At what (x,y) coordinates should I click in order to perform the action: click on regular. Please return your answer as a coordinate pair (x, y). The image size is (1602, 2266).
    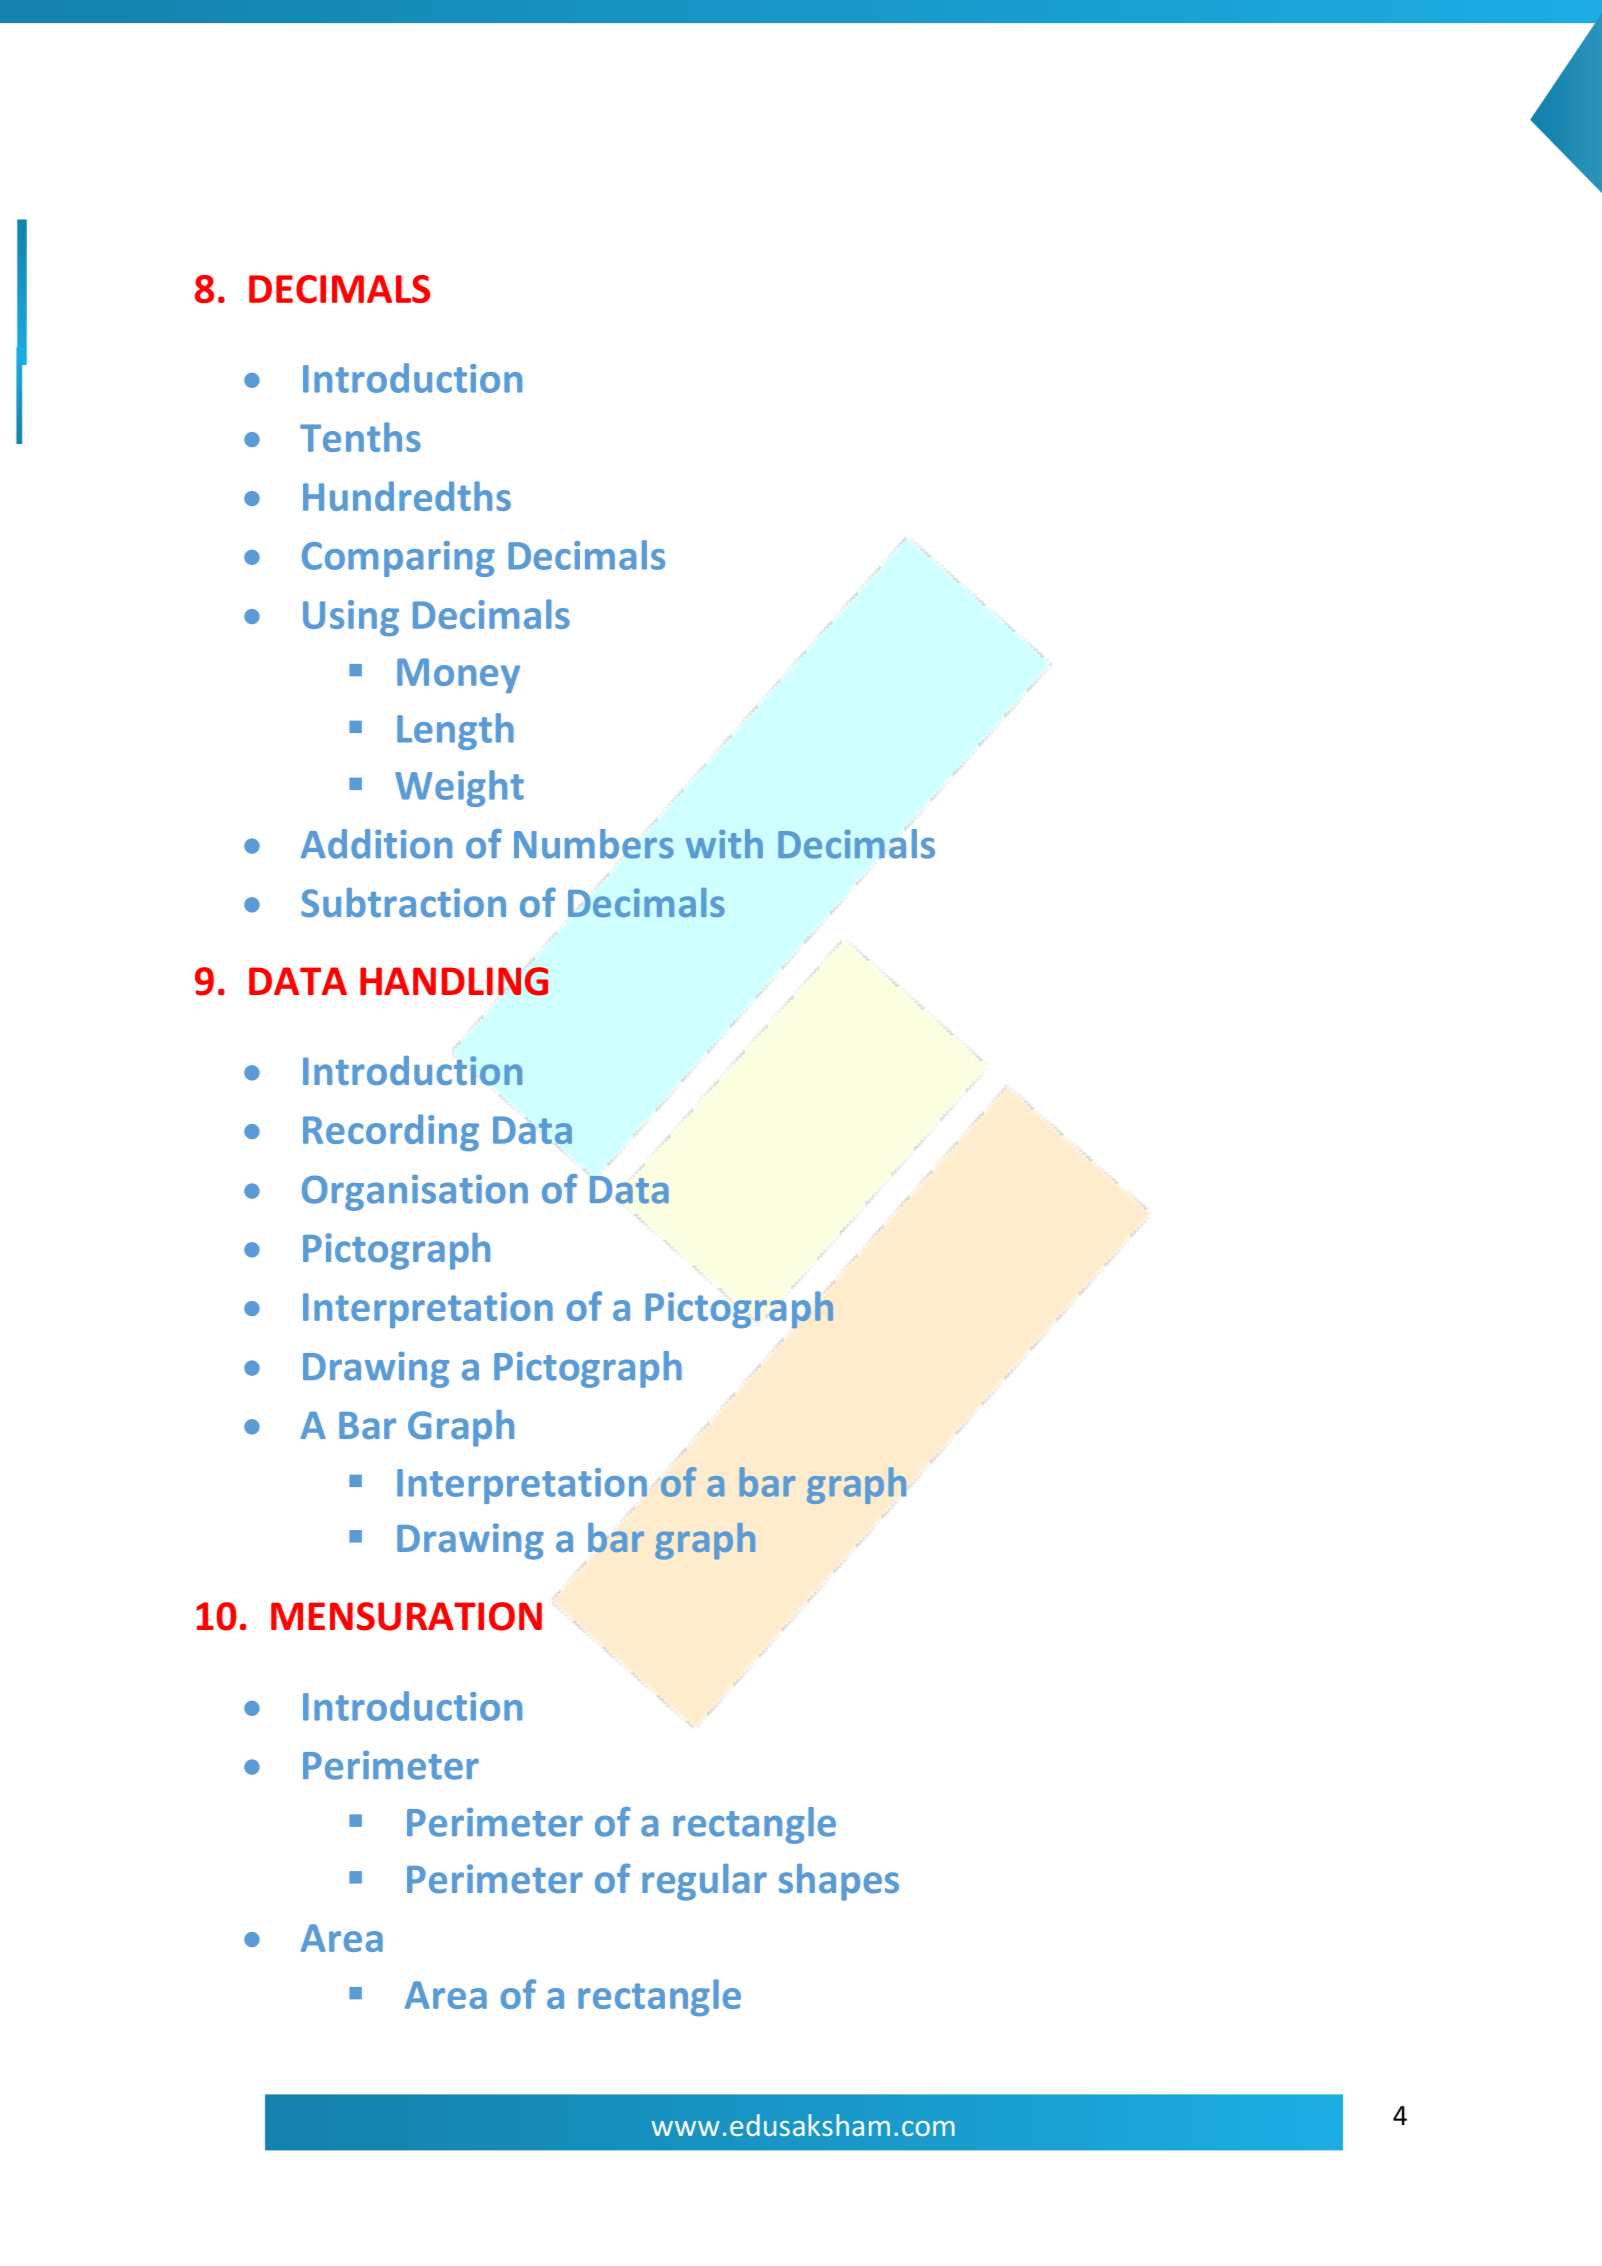
    Looking at the image, I should click on (704, 1882).
